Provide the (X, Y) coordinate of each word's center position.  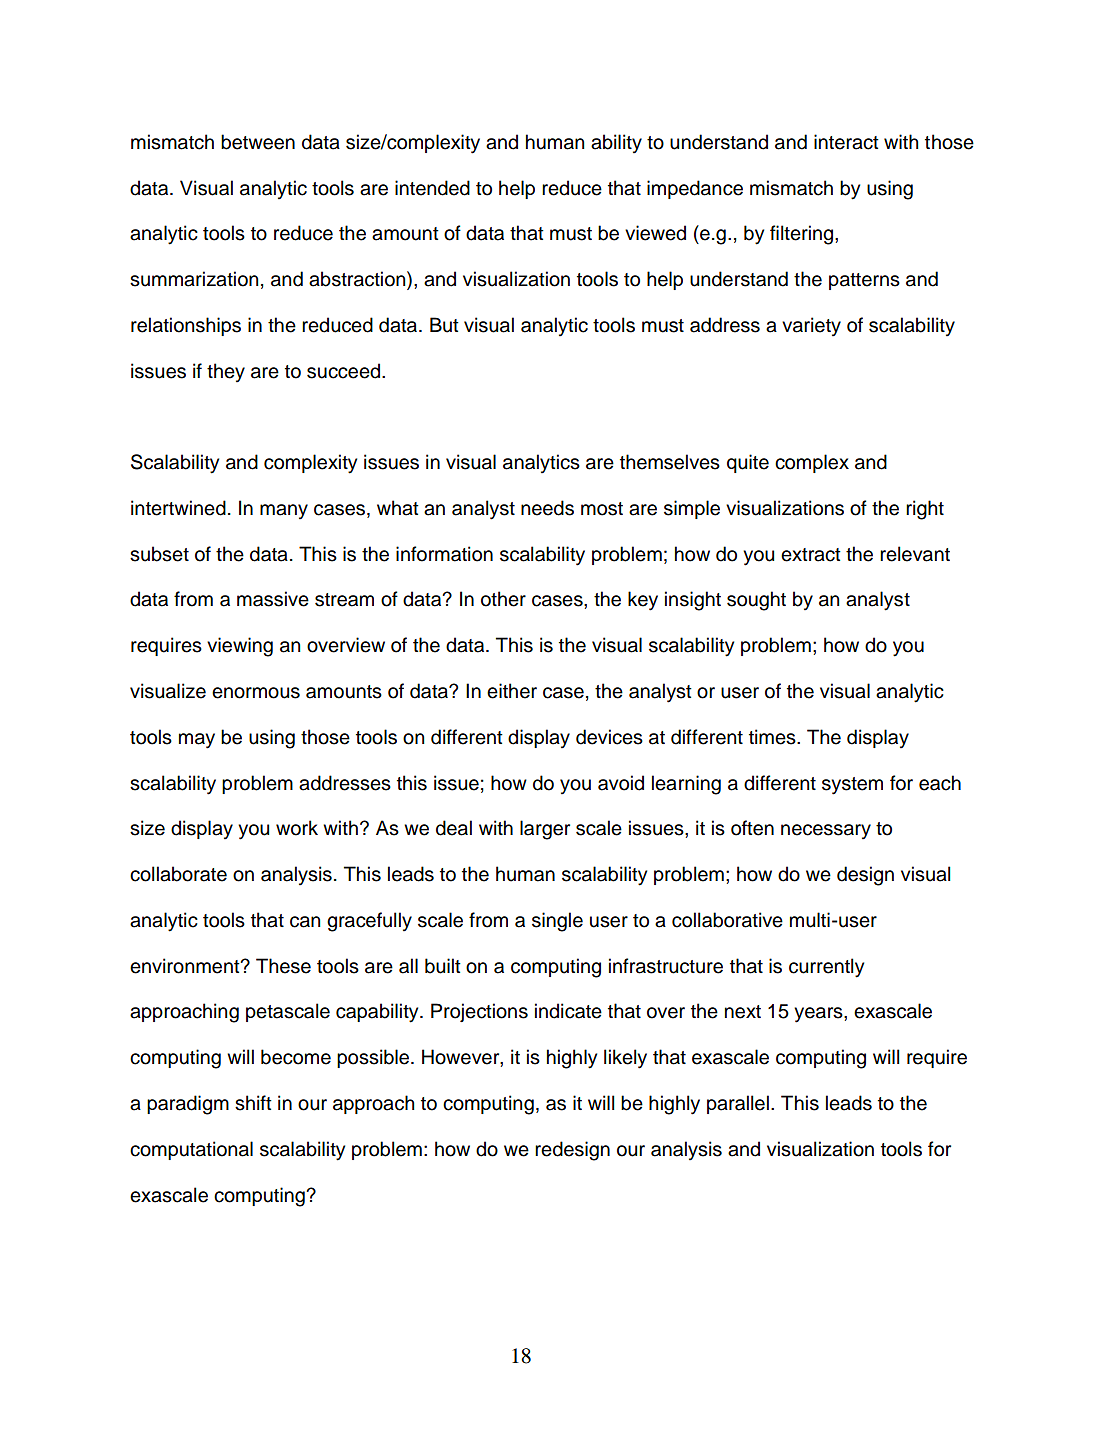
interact (846, 142)
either (512, 691)
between (258, 142)
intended (432, 188)
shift (253, 1103)
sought (756, 601)
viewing (240, 647)
